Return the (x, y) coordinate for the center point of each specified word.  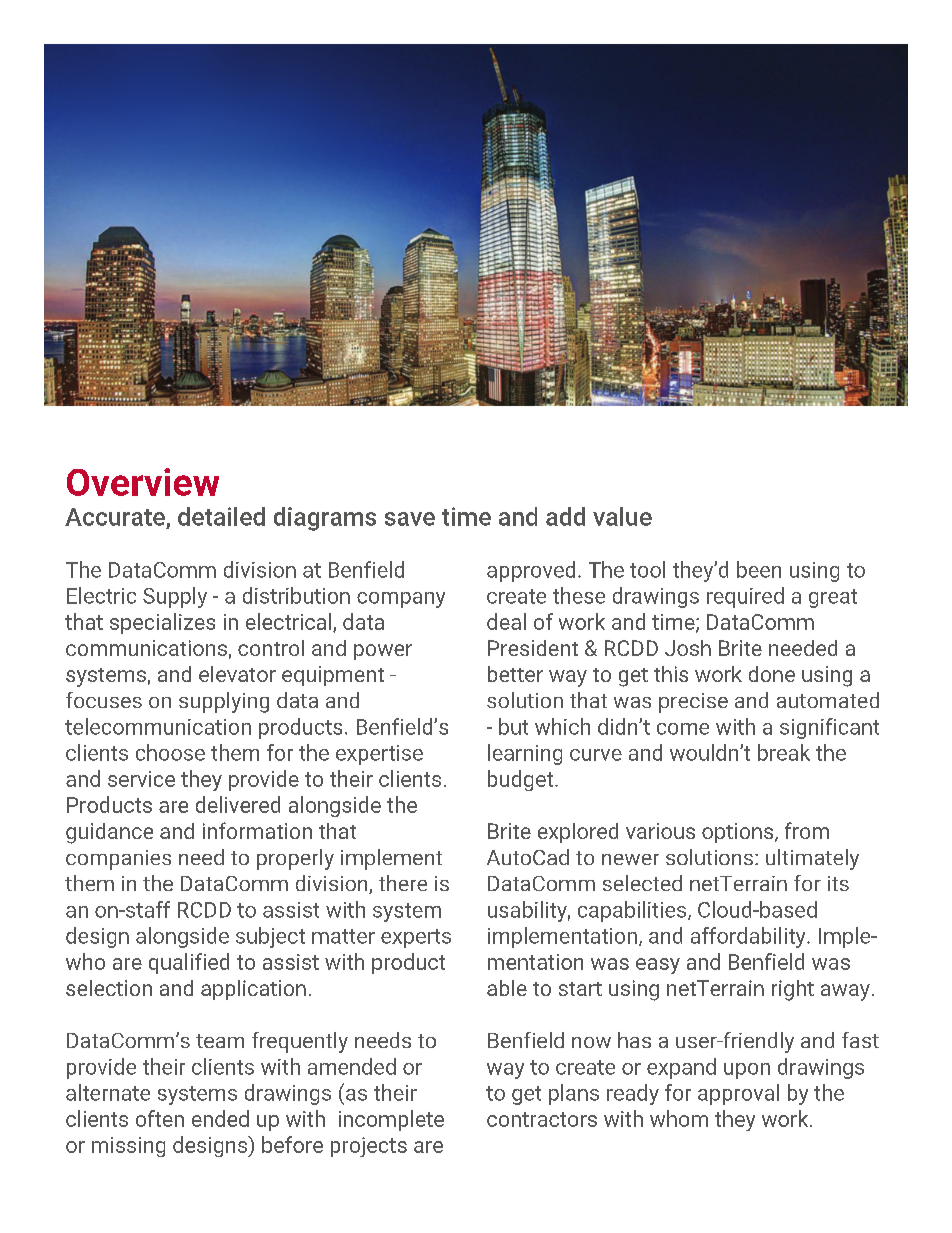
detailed (221, 516)
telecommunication (158, 726)
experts (416, 938)
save (410, 519)
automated (828, 700)
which (562, 726)
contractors (542, 1119)
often (160, 1118)
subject (270, 937)
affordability (749, 937)
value (622, 516)
